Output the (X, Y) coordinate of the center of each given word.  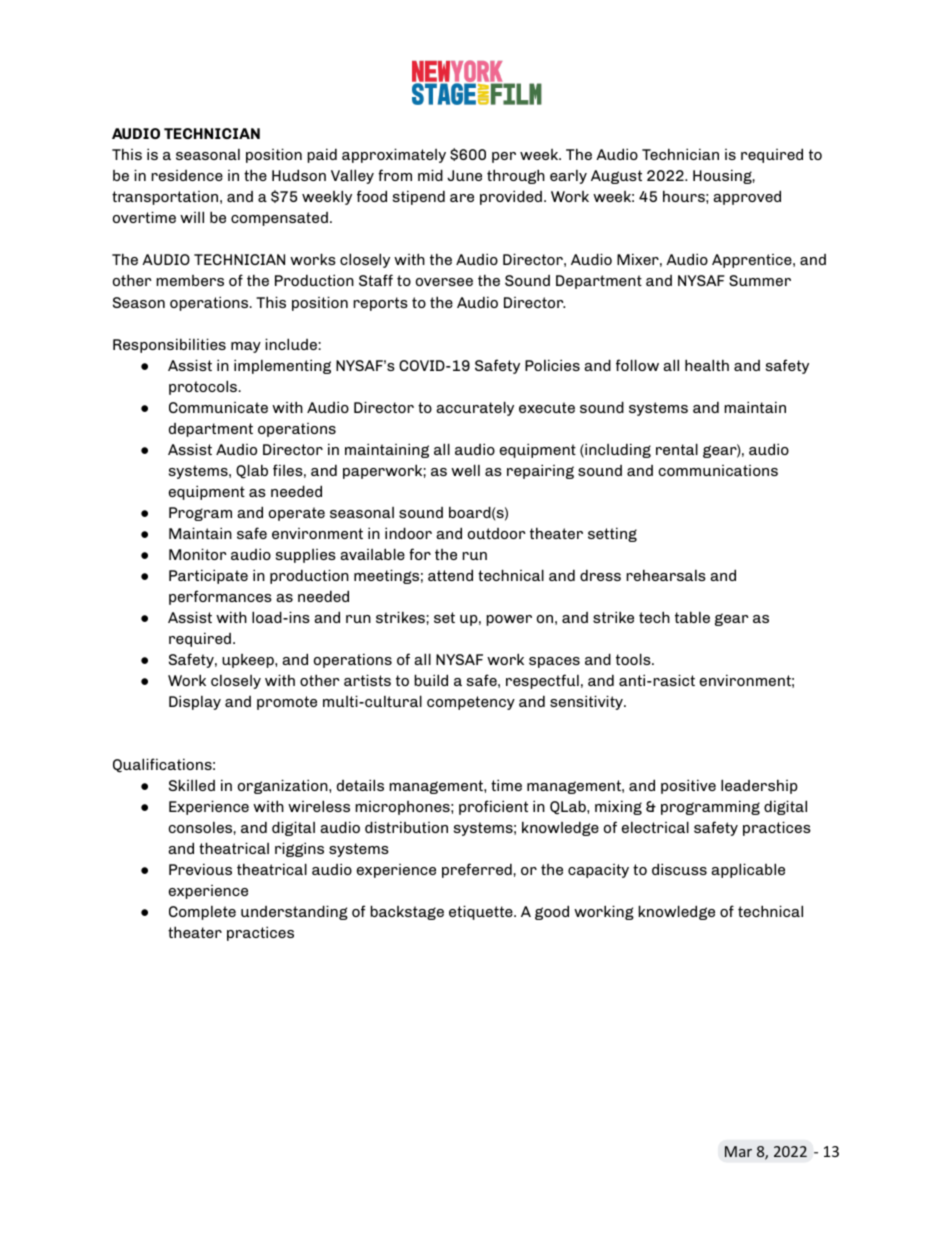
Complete (202, 913)
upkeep (249, 661)
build (431, 680)
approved (747, 197)
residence (187, 175)
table (692, 617)
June (464, 175)
